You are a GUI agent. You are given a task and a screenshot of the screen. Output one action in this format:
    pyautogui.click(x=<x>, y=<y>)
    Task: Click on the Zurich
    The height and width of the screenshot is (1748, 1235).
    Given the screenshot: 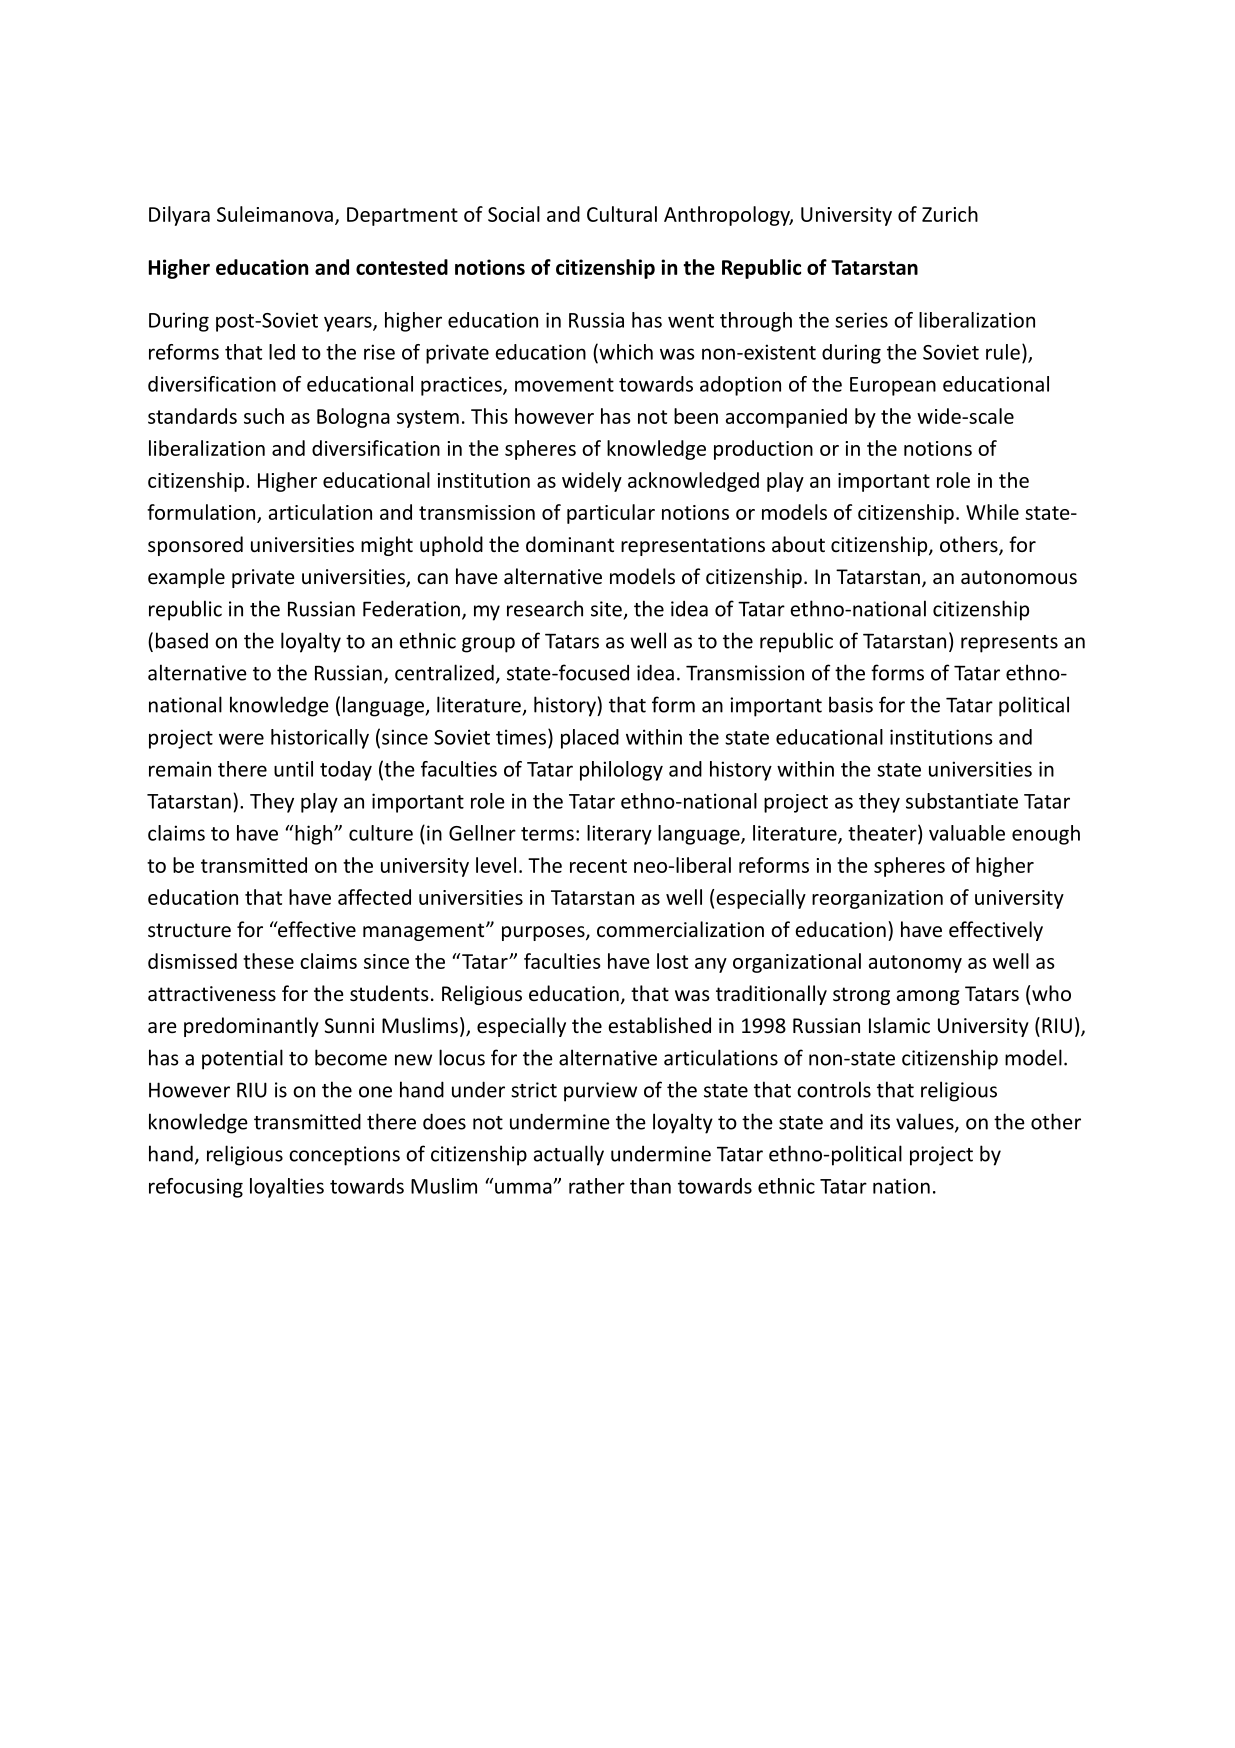 What is the action you would take?
    pyautogui.click(x=950, y=214)
